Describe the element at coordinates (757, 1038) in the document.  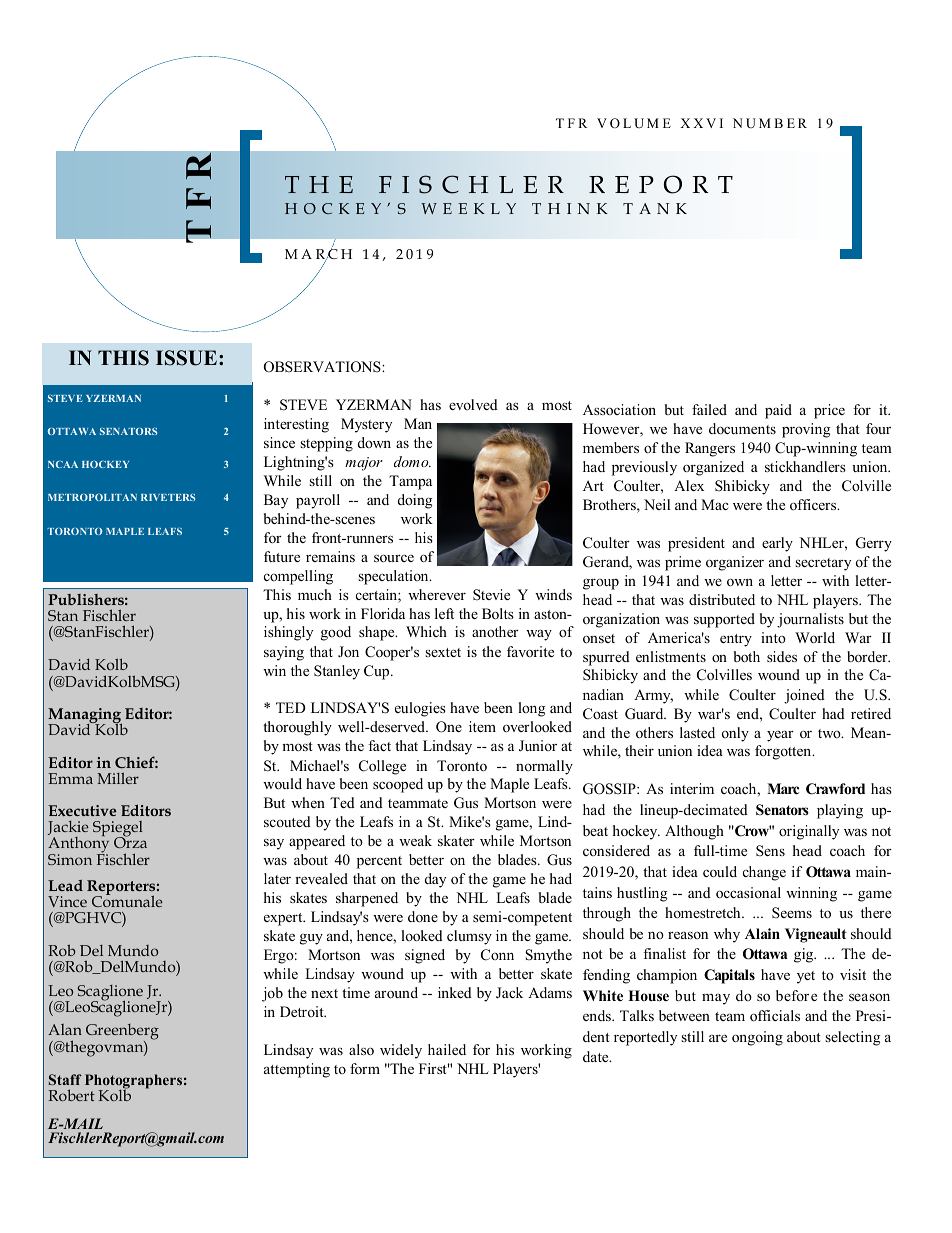
I see `ongoing` at that location.
